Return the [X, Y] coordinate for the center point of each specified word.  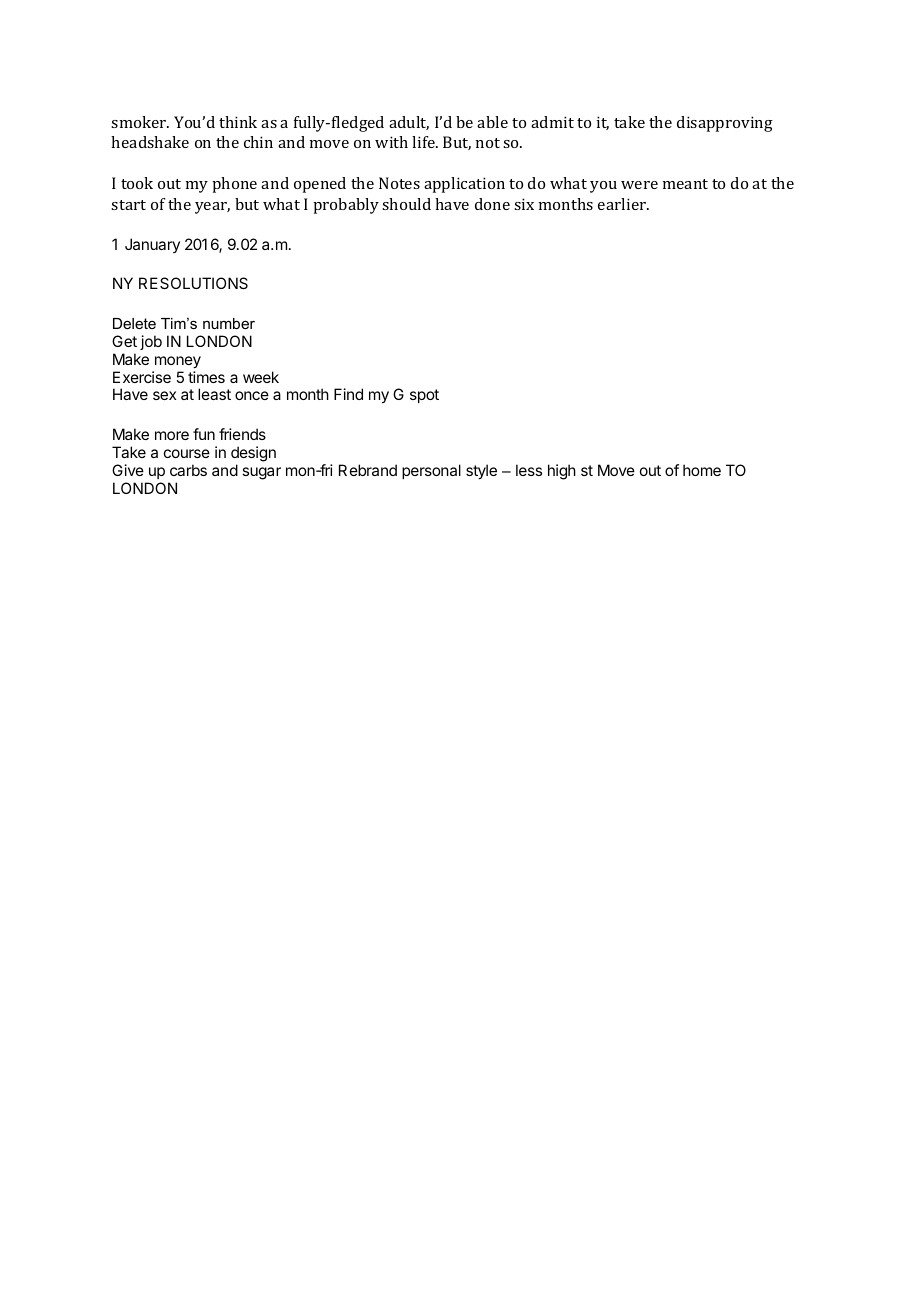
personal [431, 471]
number [229, 323]
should [406, 204]
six [524, 204]
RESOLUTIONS [193, 283]
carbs [188, 470]
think [238, 122]
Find [348, 394]
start [128, 205]
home [702, 470]
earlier [623, 204]
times [206, 377]
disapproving [725, 124]
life [424, 142]
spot [424, 396]
